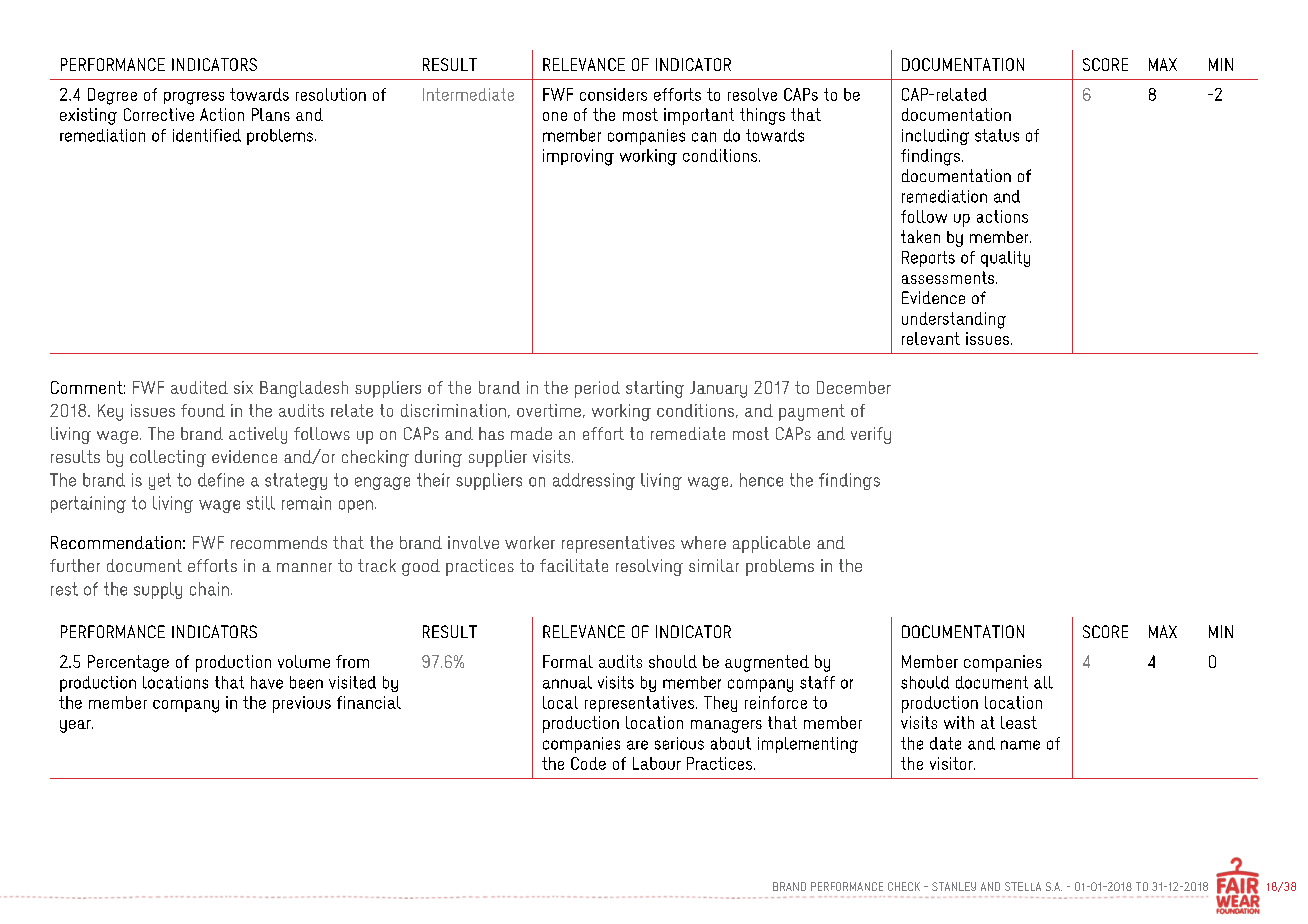  I want to click on relevant, so click(931, 338).
